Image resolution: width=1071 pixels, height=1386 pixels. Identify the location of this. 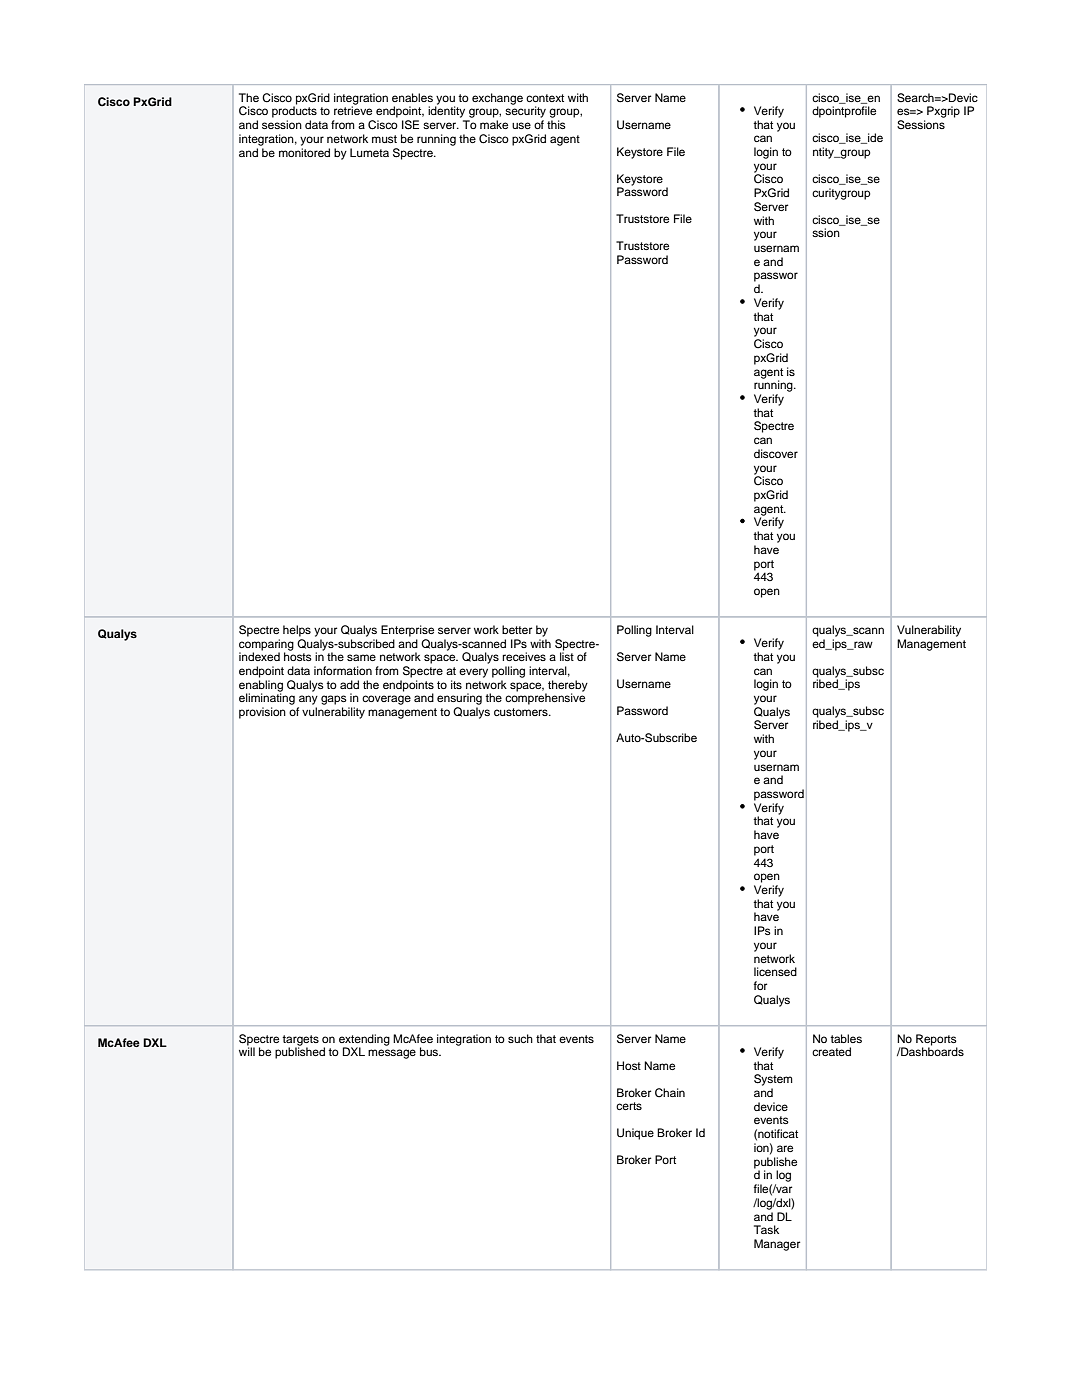
(556, 124).
